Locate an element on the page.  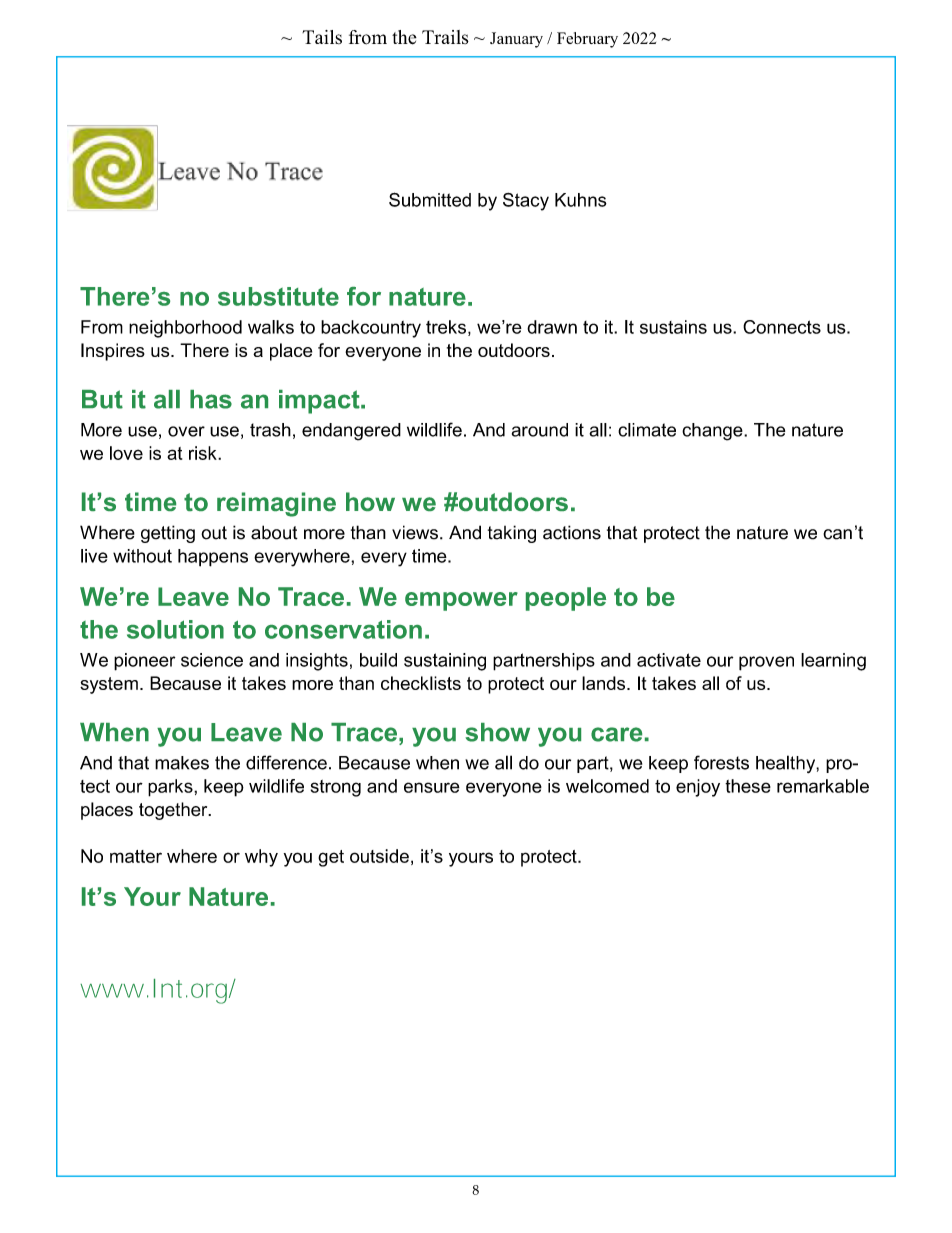
Trails is located at coordinates (445, 37).
